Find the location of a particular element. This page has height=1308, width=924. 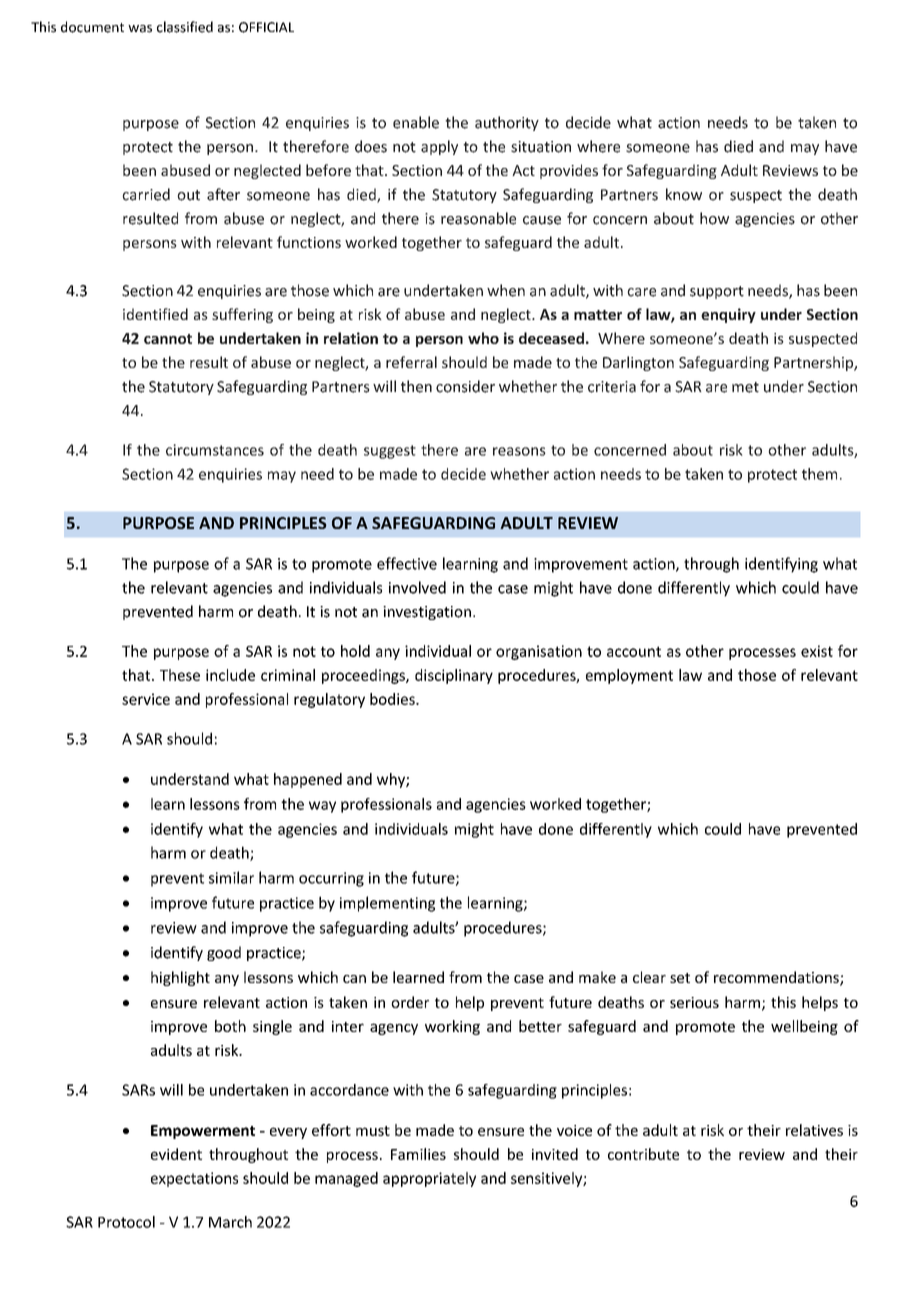

classified is located at coordinates (185, 27).
